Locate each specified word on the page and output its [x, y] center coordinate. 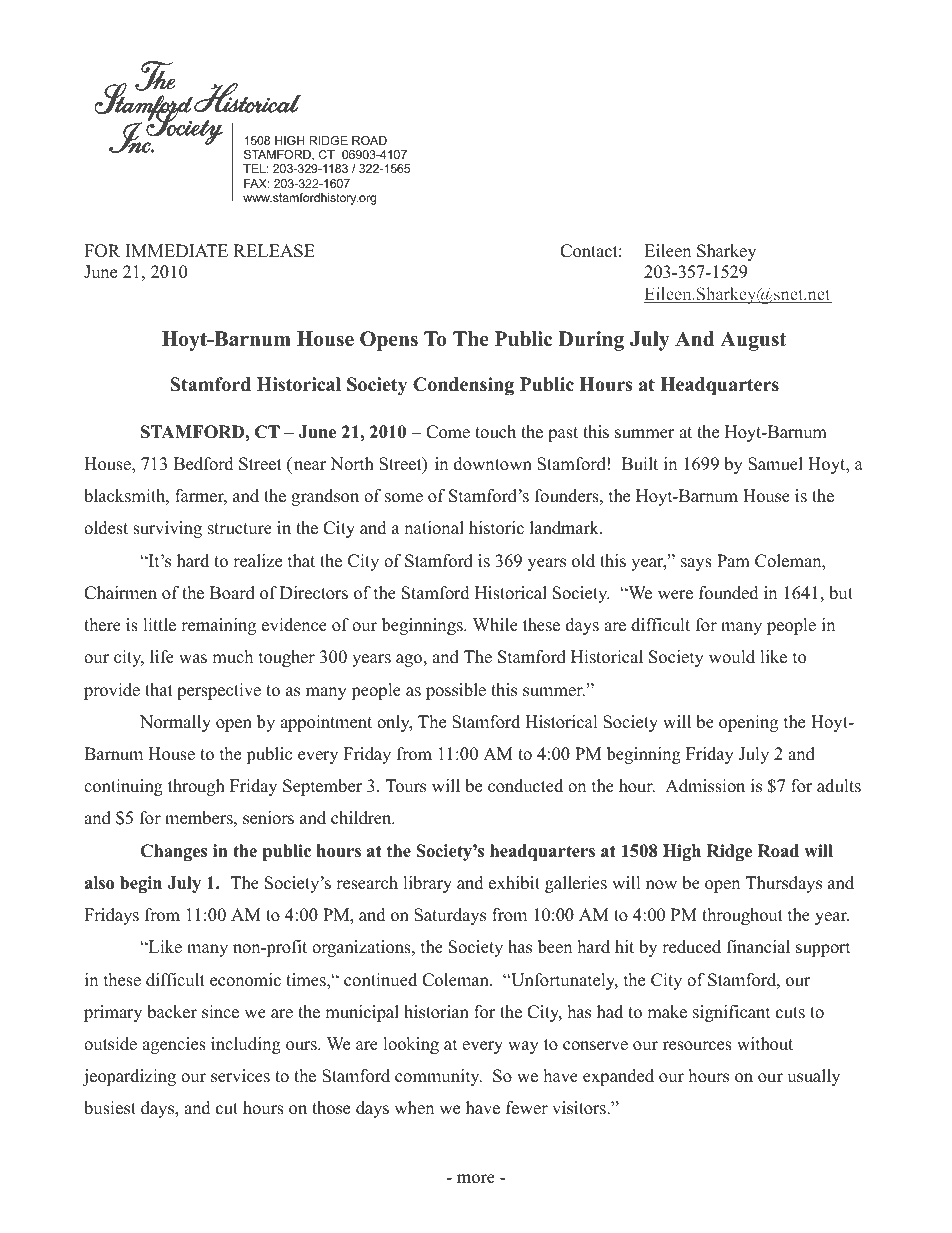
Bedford [204, 464]
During [591, 341]
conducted [525, 786]
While [495, 625]
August [753, 341]
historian [436, 1012]
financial [758, 947]
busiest [110, 1108]
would [732, 657]
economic [245, 980]
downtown [493, 464]
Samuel [775, 464]
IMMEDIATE [176, 250]
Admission [705, 786]
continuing [123, 787]
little [159, 625]
